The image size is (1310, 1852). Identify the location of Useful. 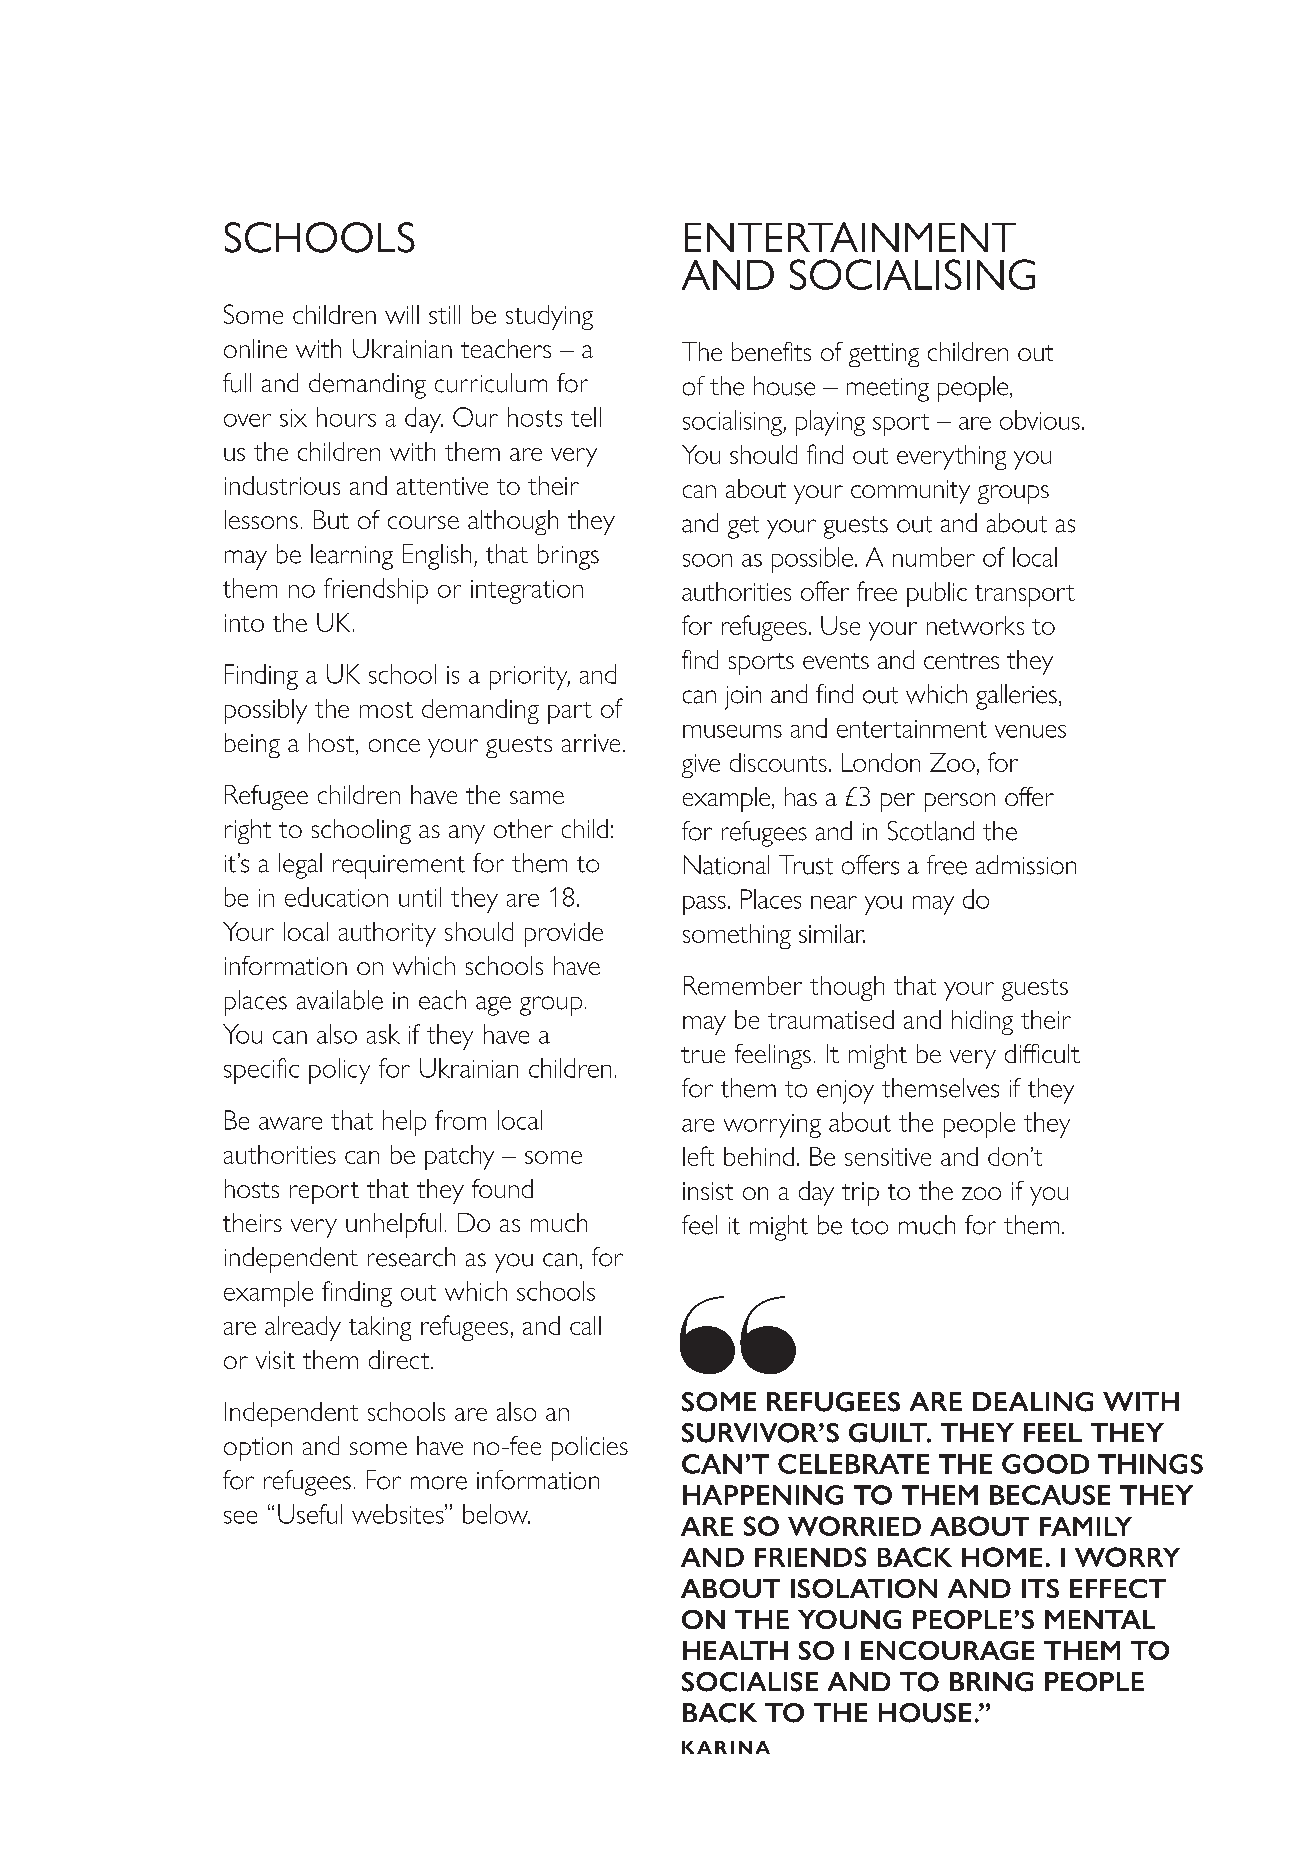
(310, 1514).
